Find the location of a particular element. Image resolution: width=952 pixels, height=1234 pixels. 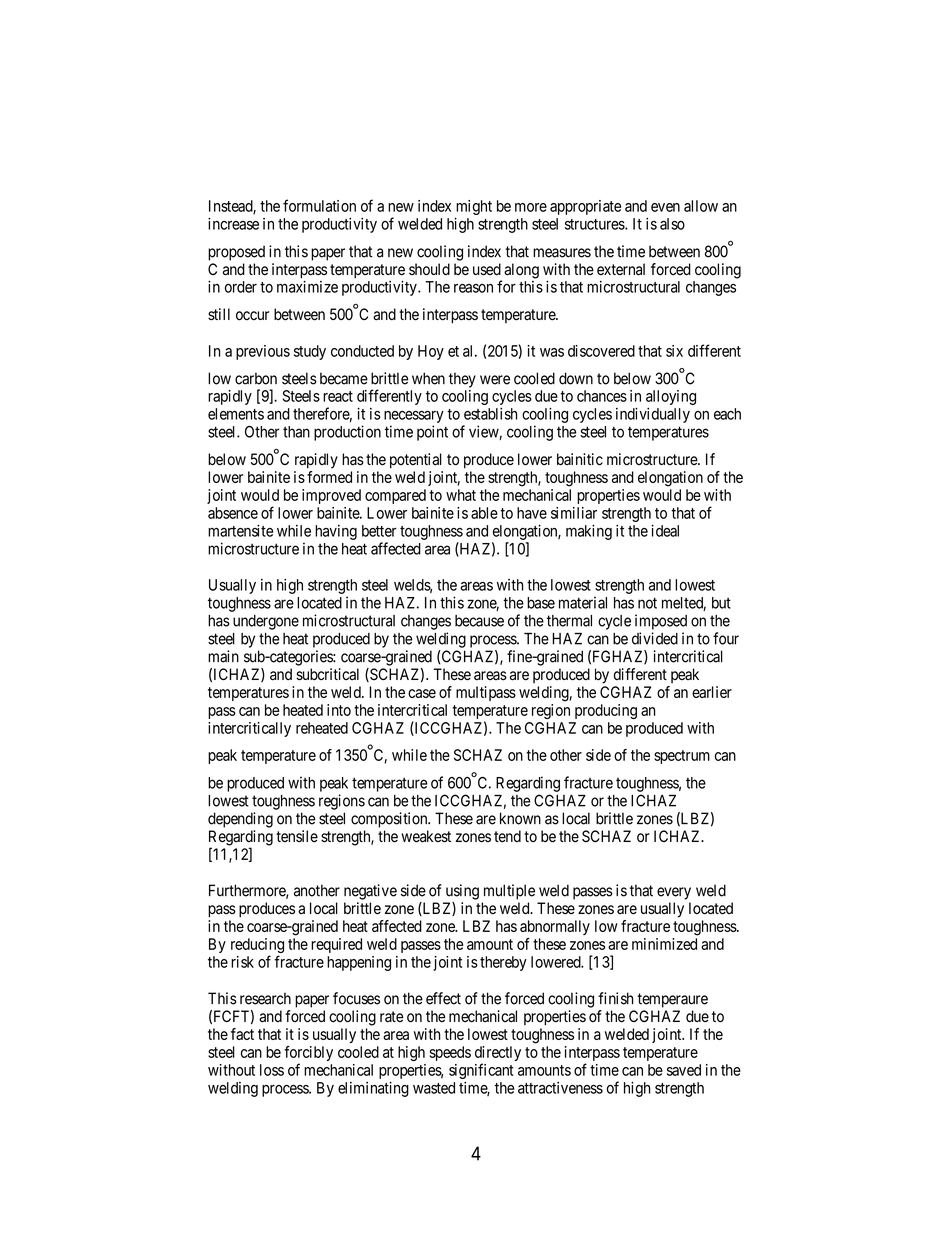

loss is located at coordinates (272, 1070).
